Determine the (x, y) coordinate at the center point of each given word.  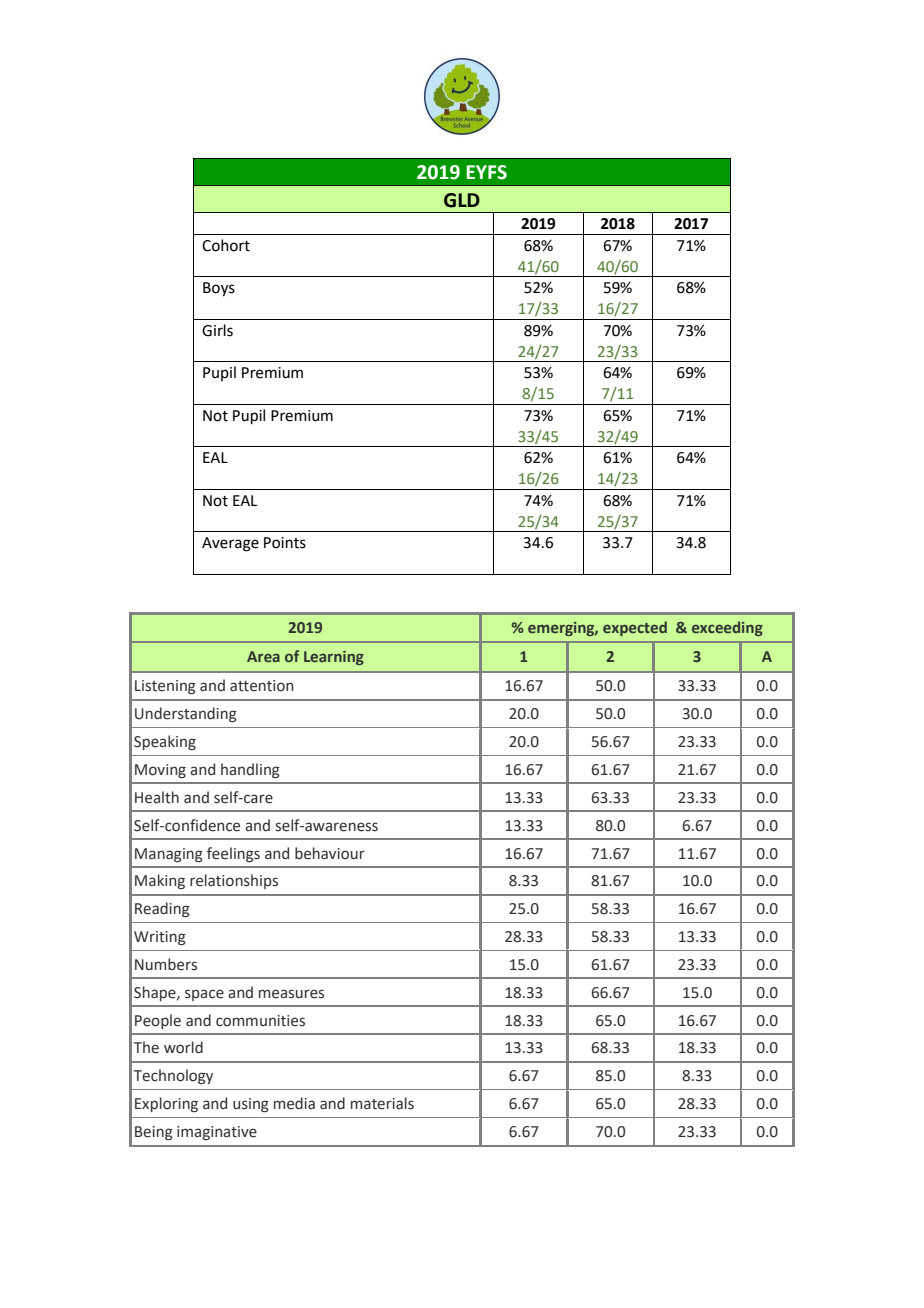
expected (635, 628)
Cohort (226, 245)
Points (285, 543)
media (294, 1103)
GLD (462, 200)
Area (263, 656)
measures (291, 994)
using (251, 1105)
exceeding (727, 628)
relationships (234, 881)
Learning (334, 658)
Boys (219, 289)
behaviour (330, 853)
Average (230, 544)
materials (382, 1103)
